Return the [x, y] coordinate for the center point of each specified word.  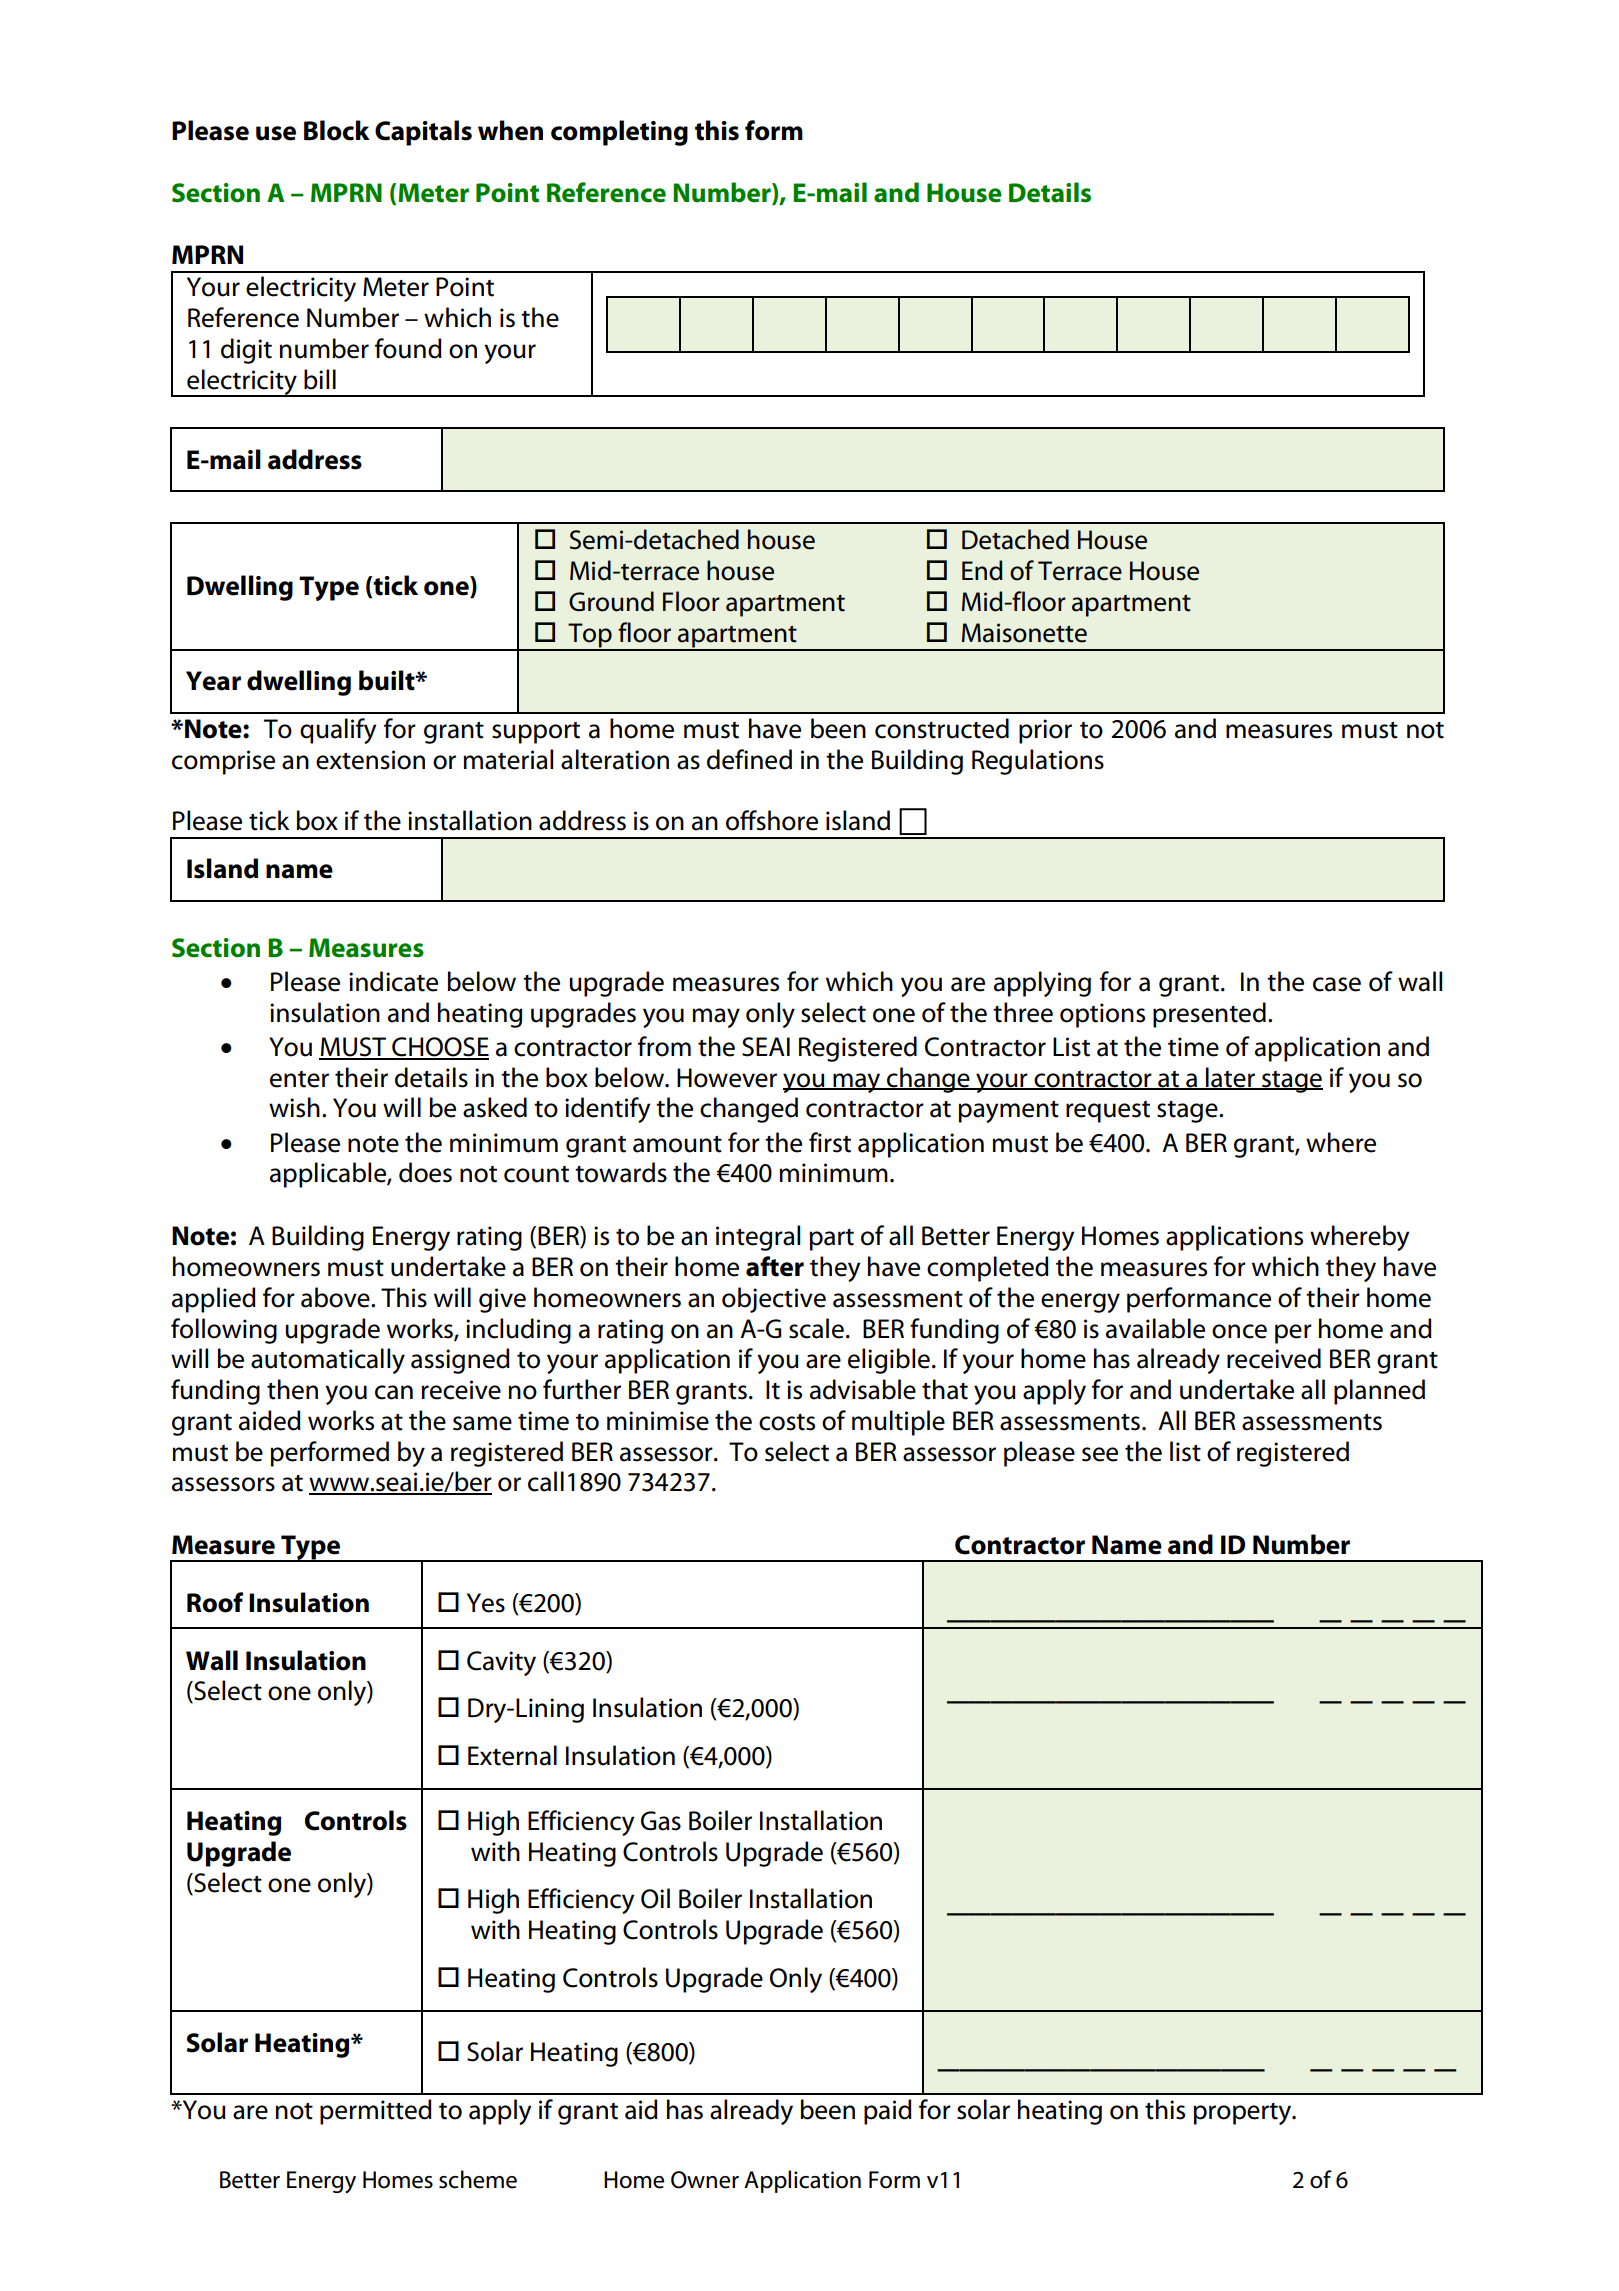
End [982, 570]
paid [888, 2112]
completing [619, 133]
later [1230, 1078]
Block [337, 130]
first [830, 1142]
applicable [329, 1175]
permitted [376, 2112]
